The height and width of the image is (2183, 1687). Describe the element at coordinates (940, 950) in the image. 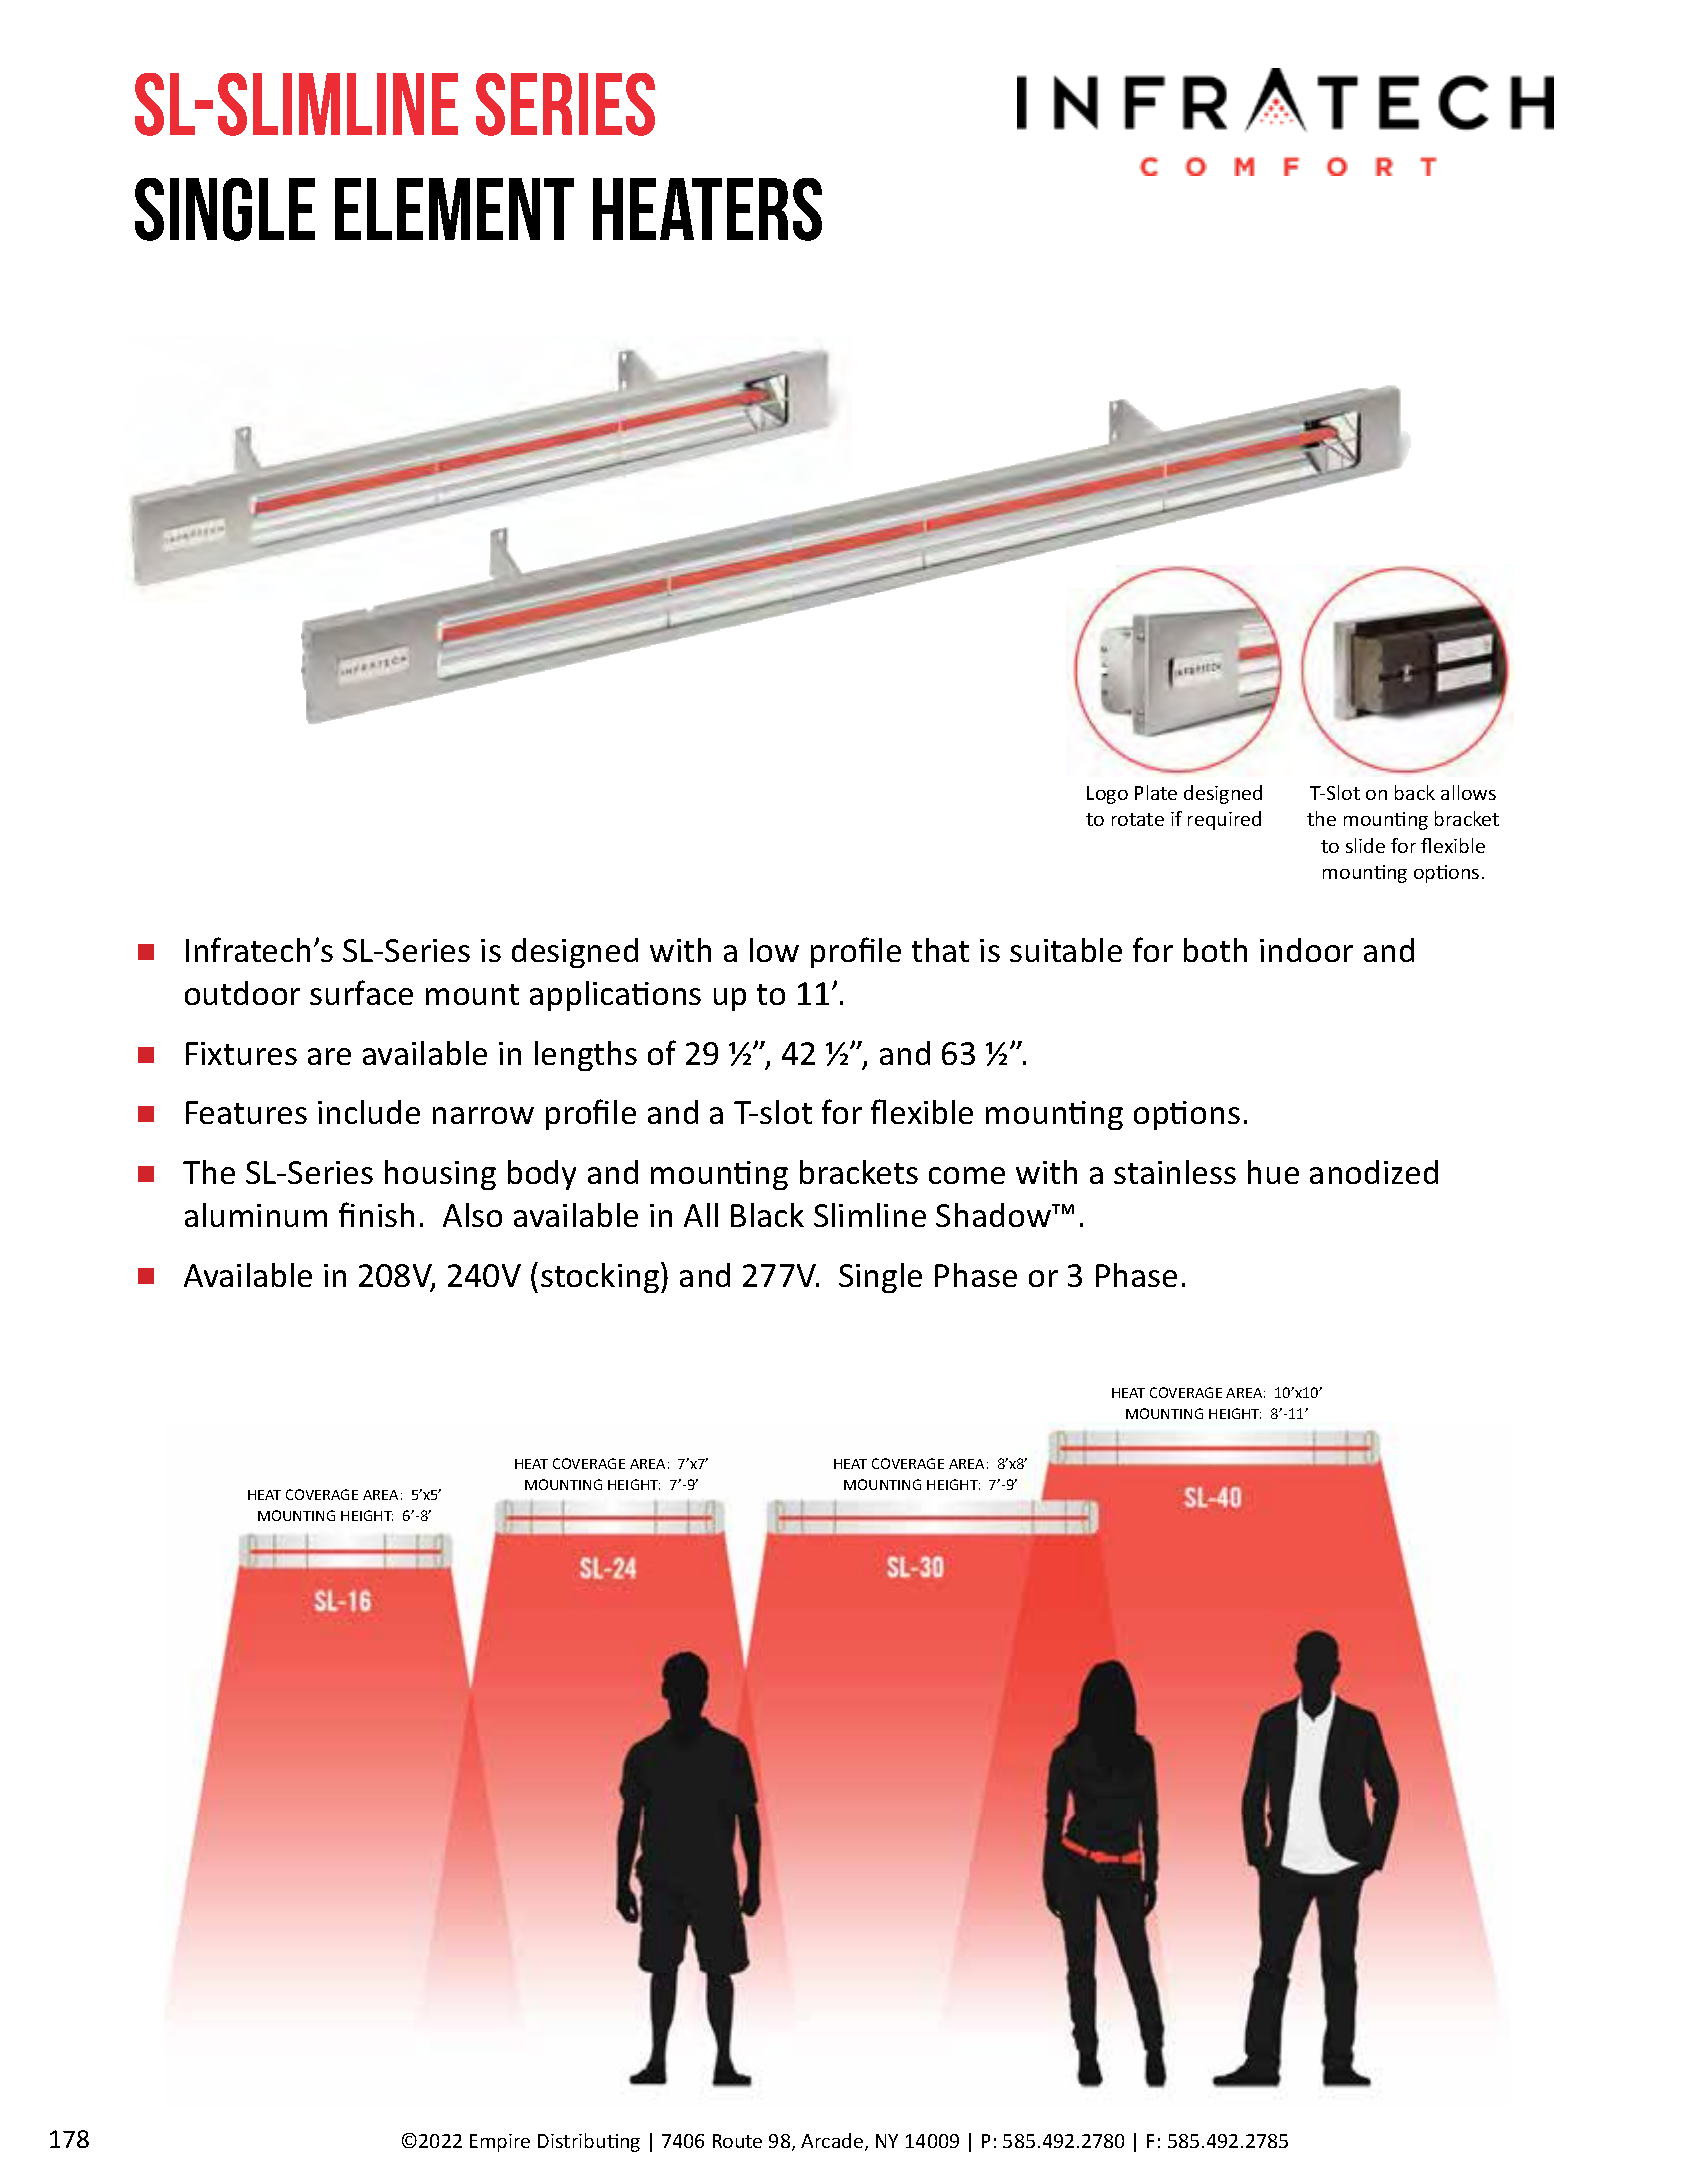

I see `that` at that location.
